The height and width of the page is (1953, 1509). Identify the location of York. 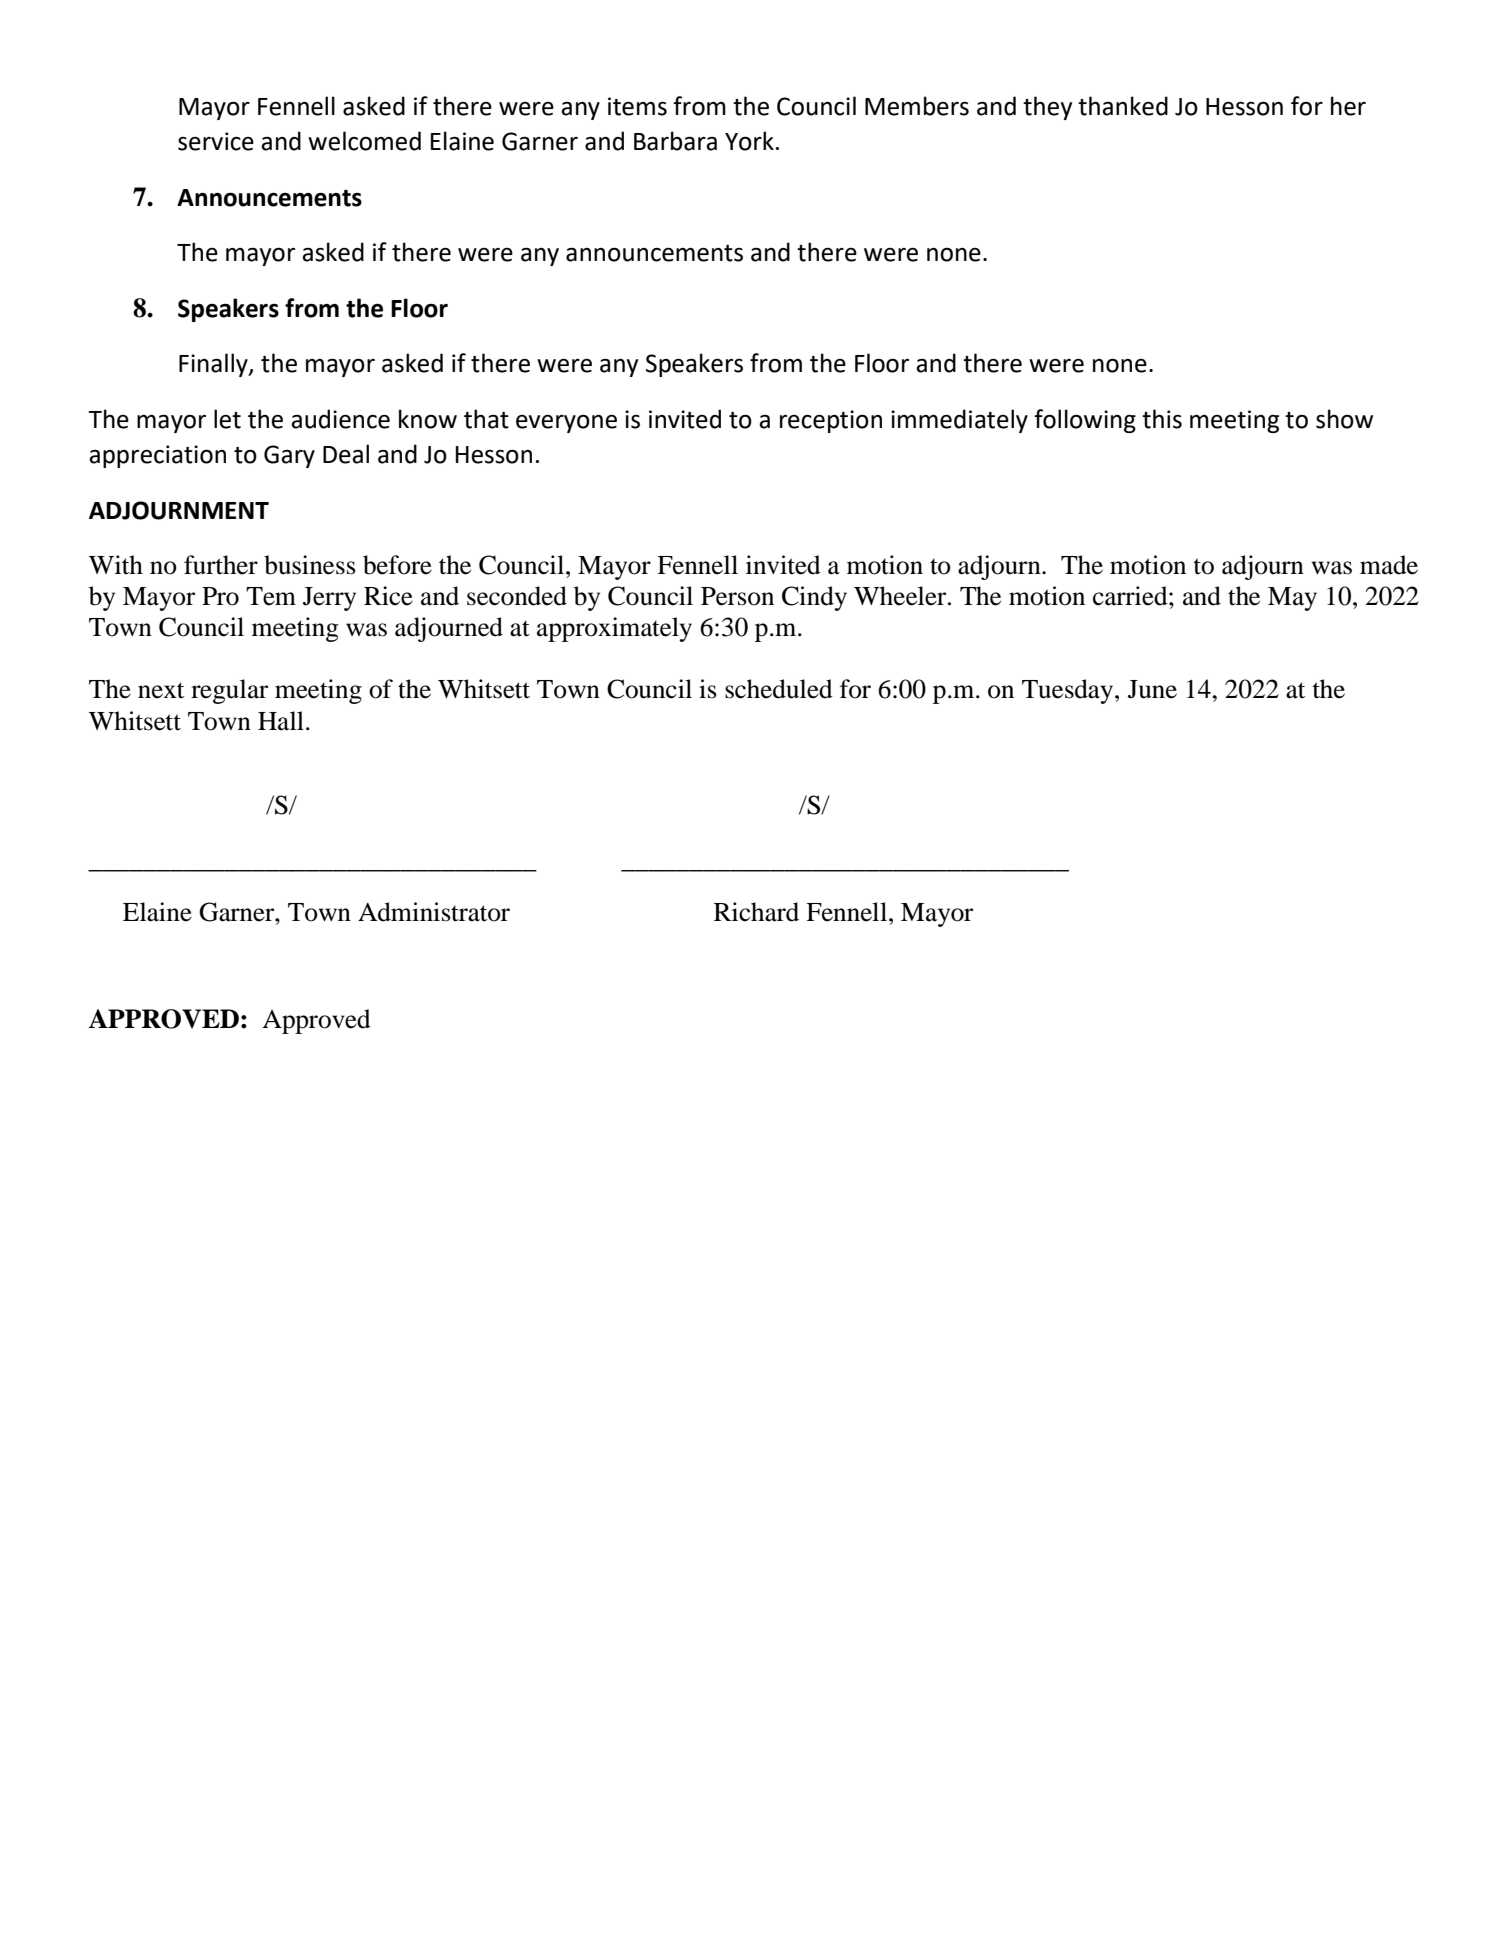
(749, 141).
